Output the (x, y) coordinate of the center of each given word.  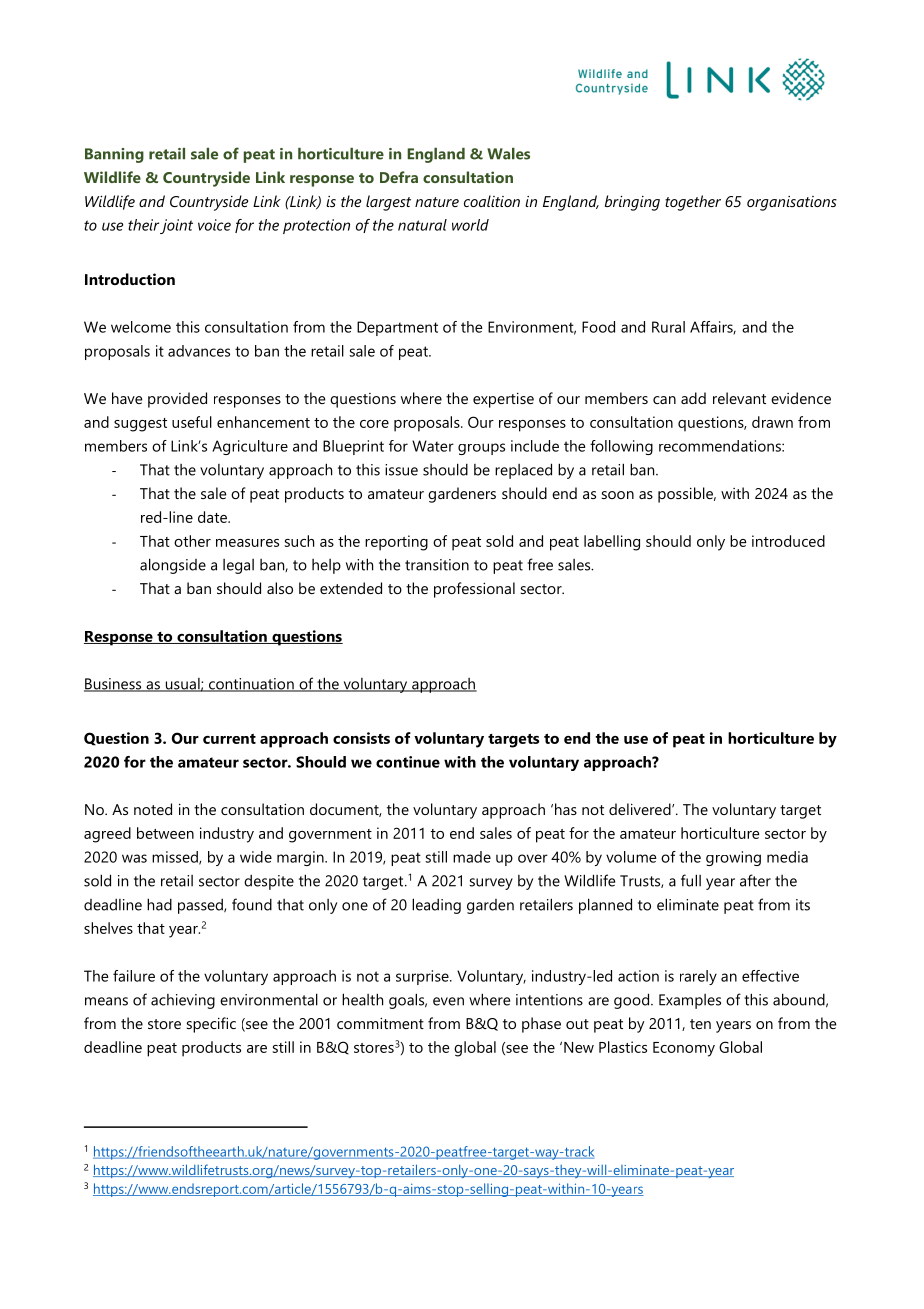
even (448, 1001)
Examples (690, 1001)
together (693, 203)
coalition (492, 201)
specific (211, 1025)
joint (176, 226)
